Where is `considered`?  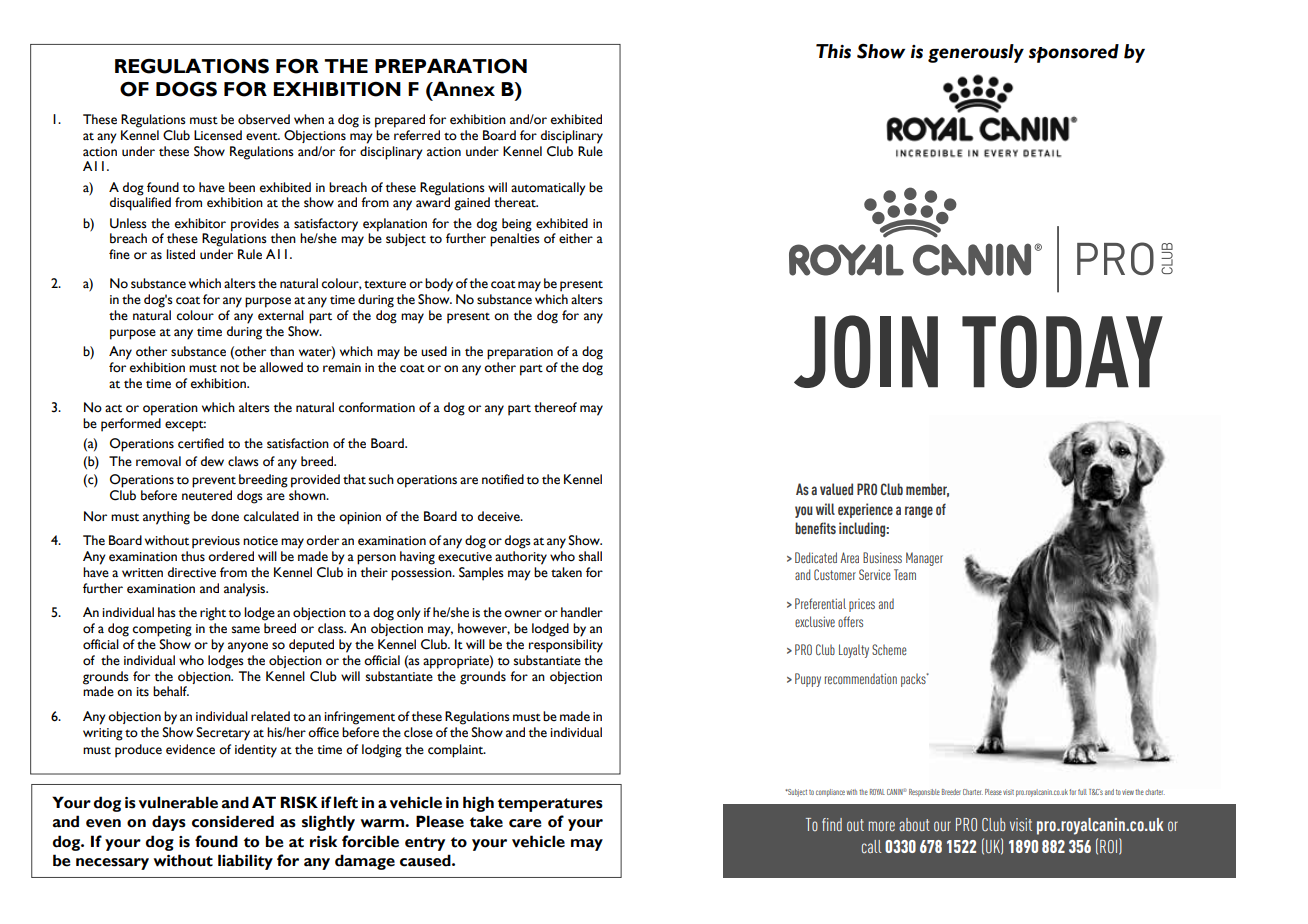
considered is located at coordinates (233, 821).
